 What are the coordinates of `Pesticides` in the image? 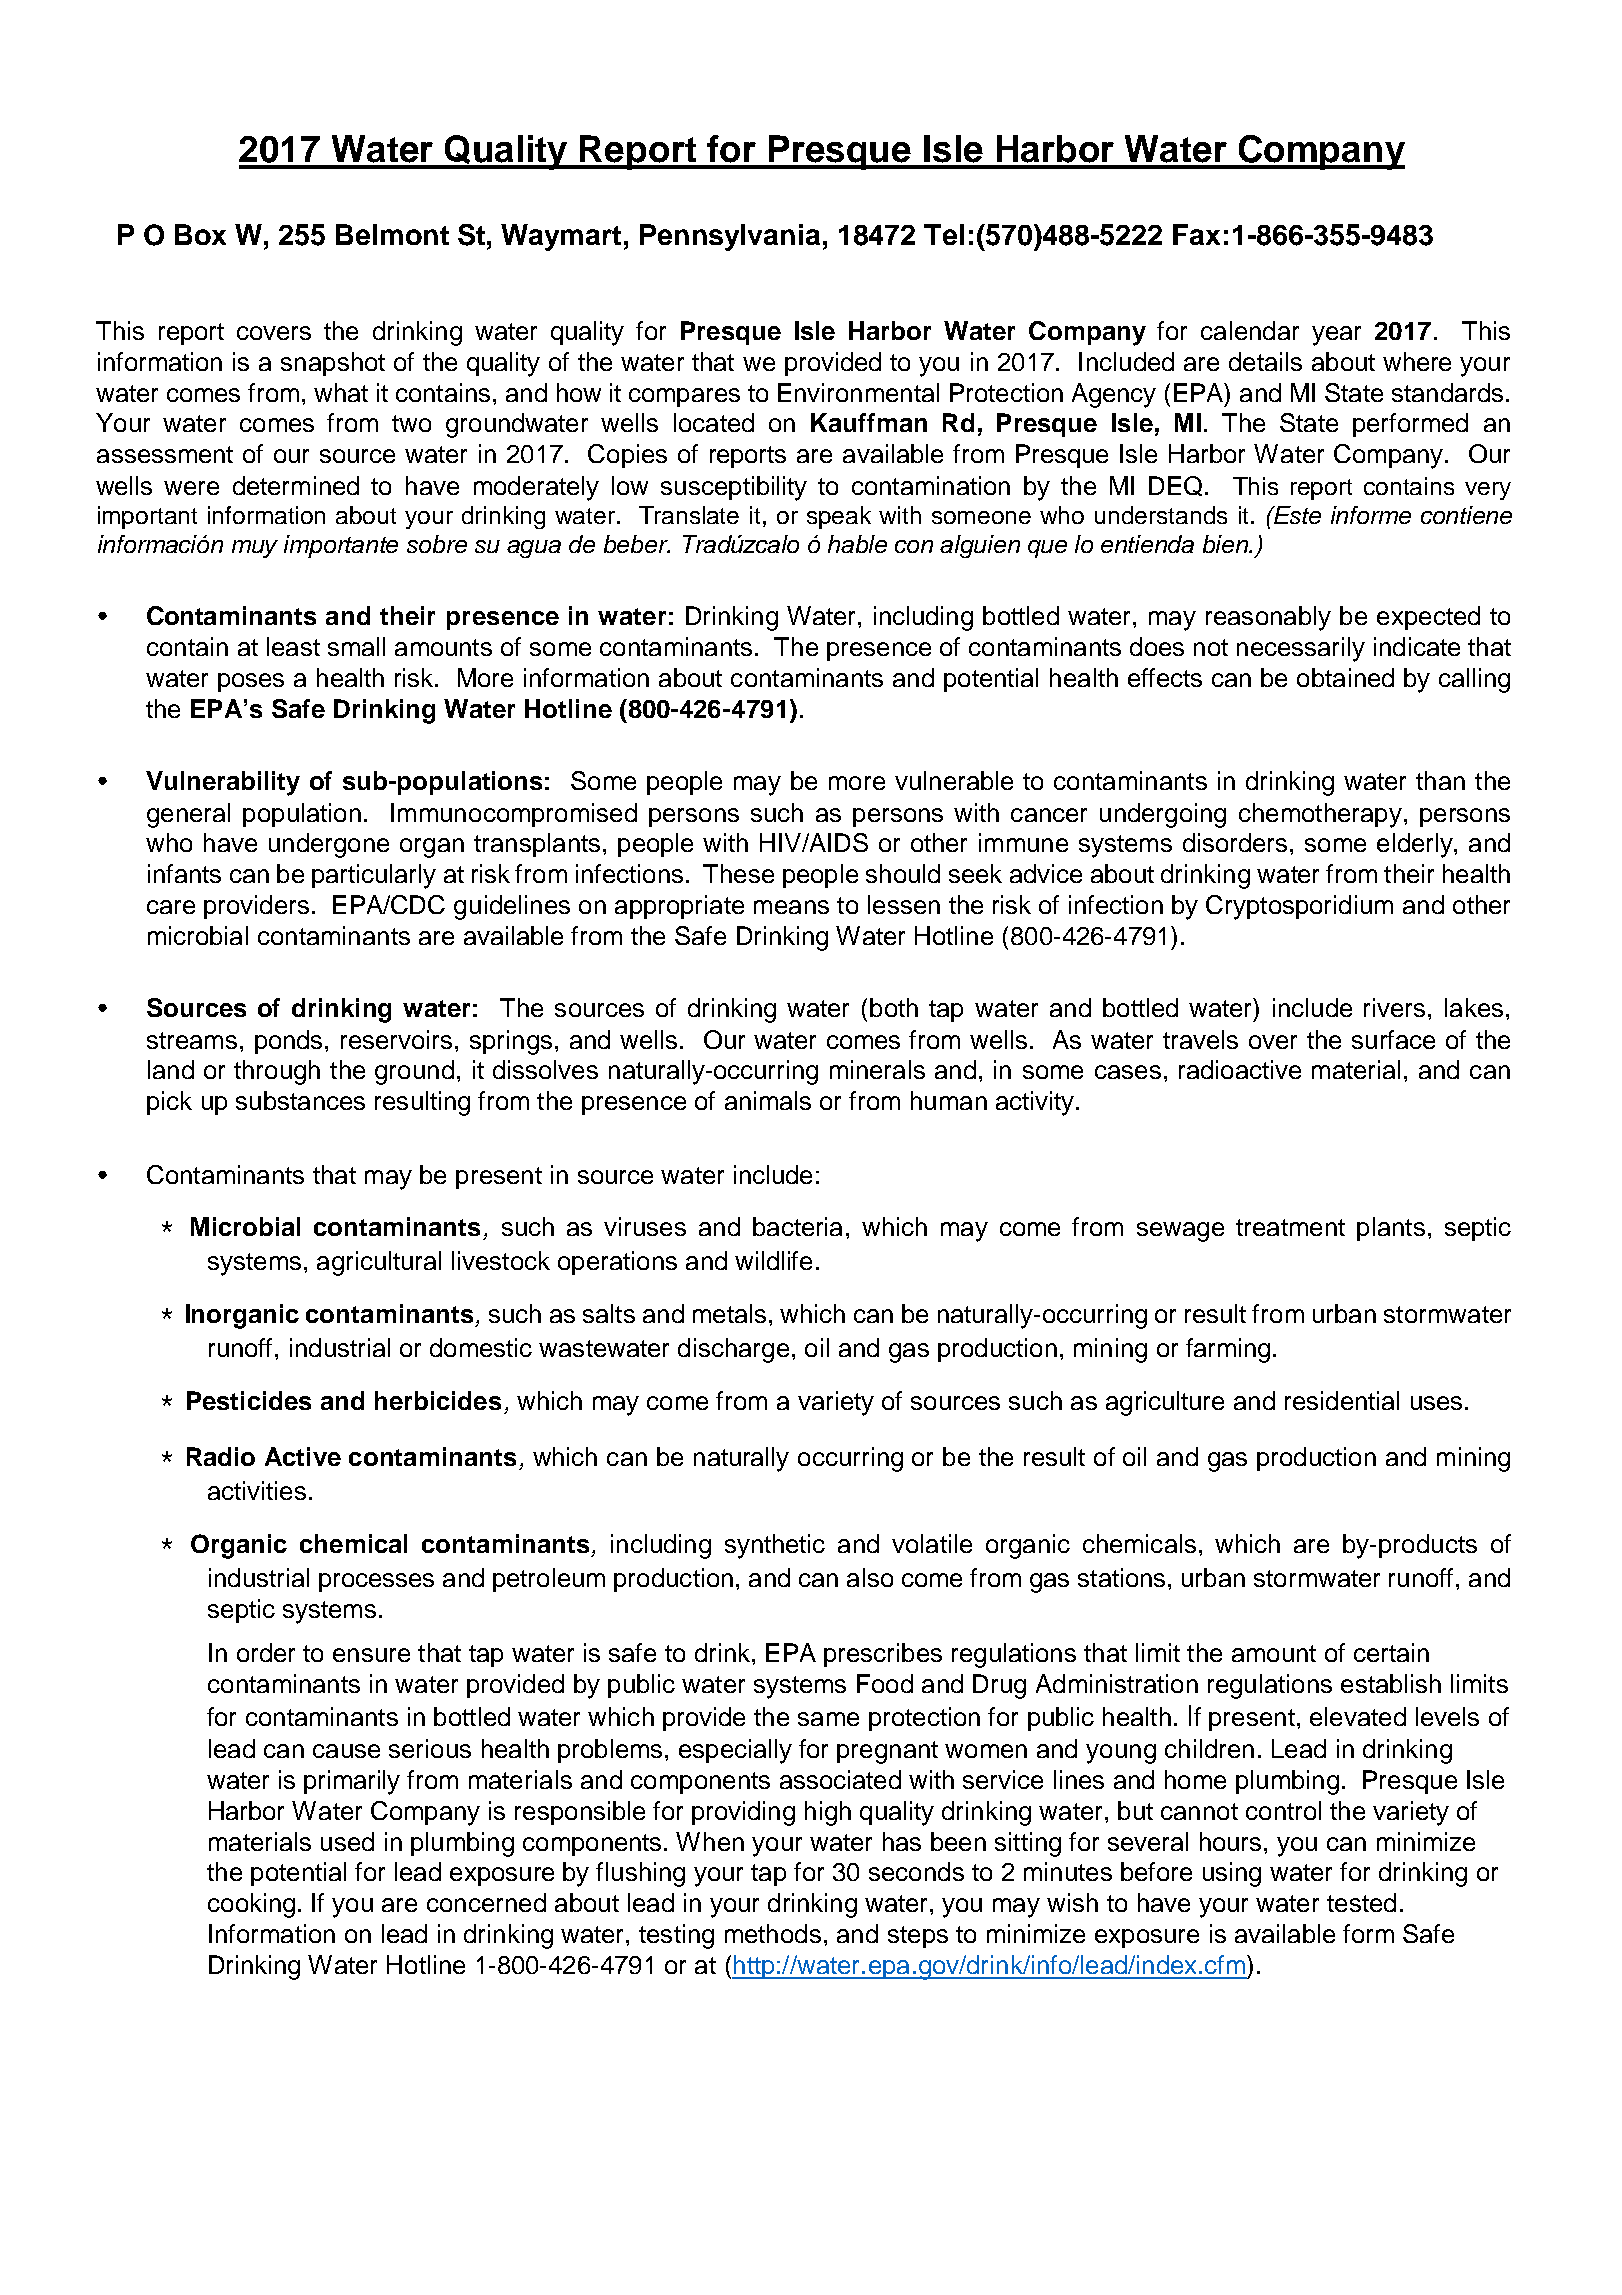 It's located at (249, 1400).
